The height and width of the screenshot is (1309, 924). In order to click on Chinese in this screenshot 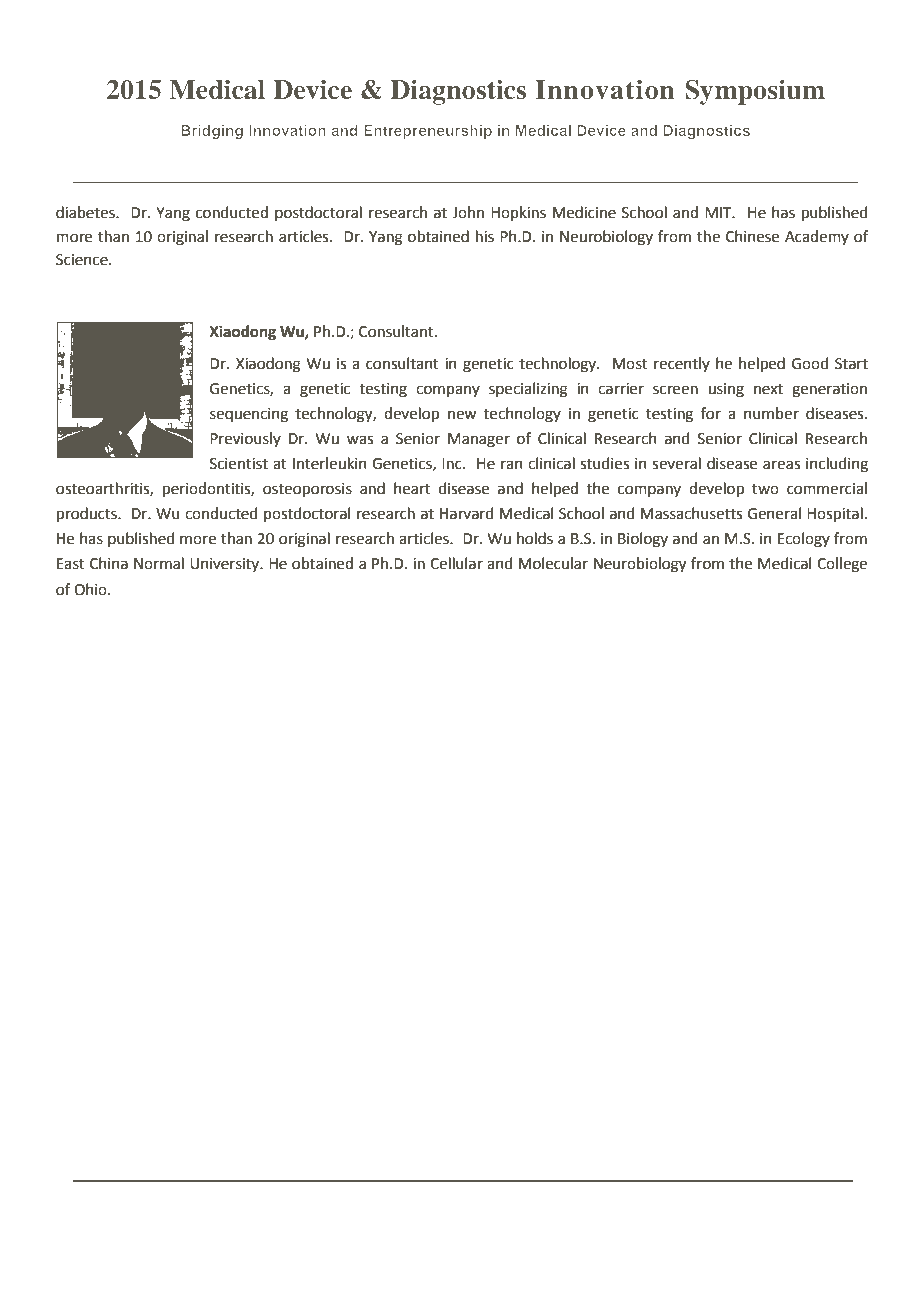, I will do `click(752, 236)`.
